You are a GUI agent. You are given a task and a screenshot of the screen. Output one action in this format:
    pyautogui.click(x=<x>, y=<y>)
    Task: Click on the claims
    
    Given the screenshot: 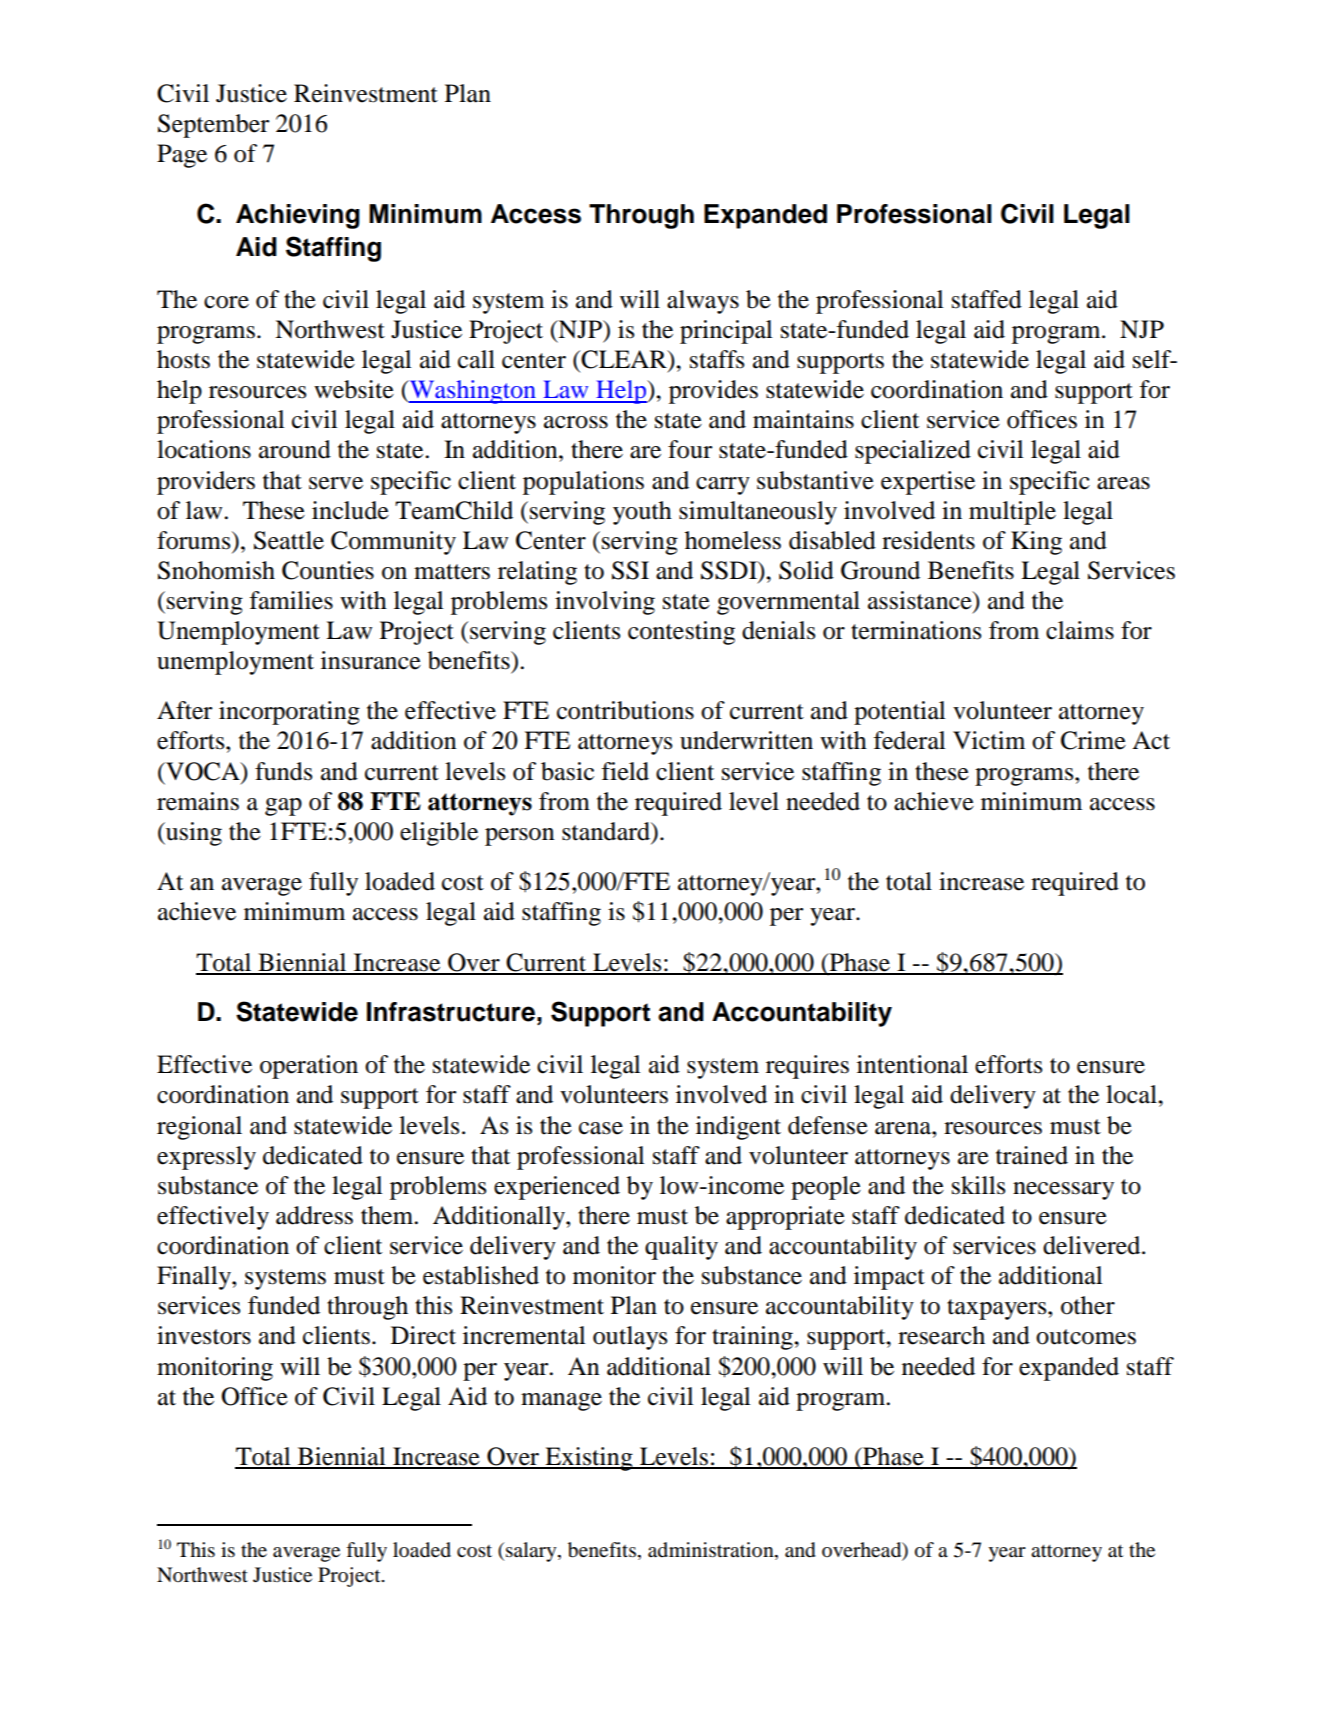 What is the action you would take?
    pyautogui.click(x=1080, y=630)
